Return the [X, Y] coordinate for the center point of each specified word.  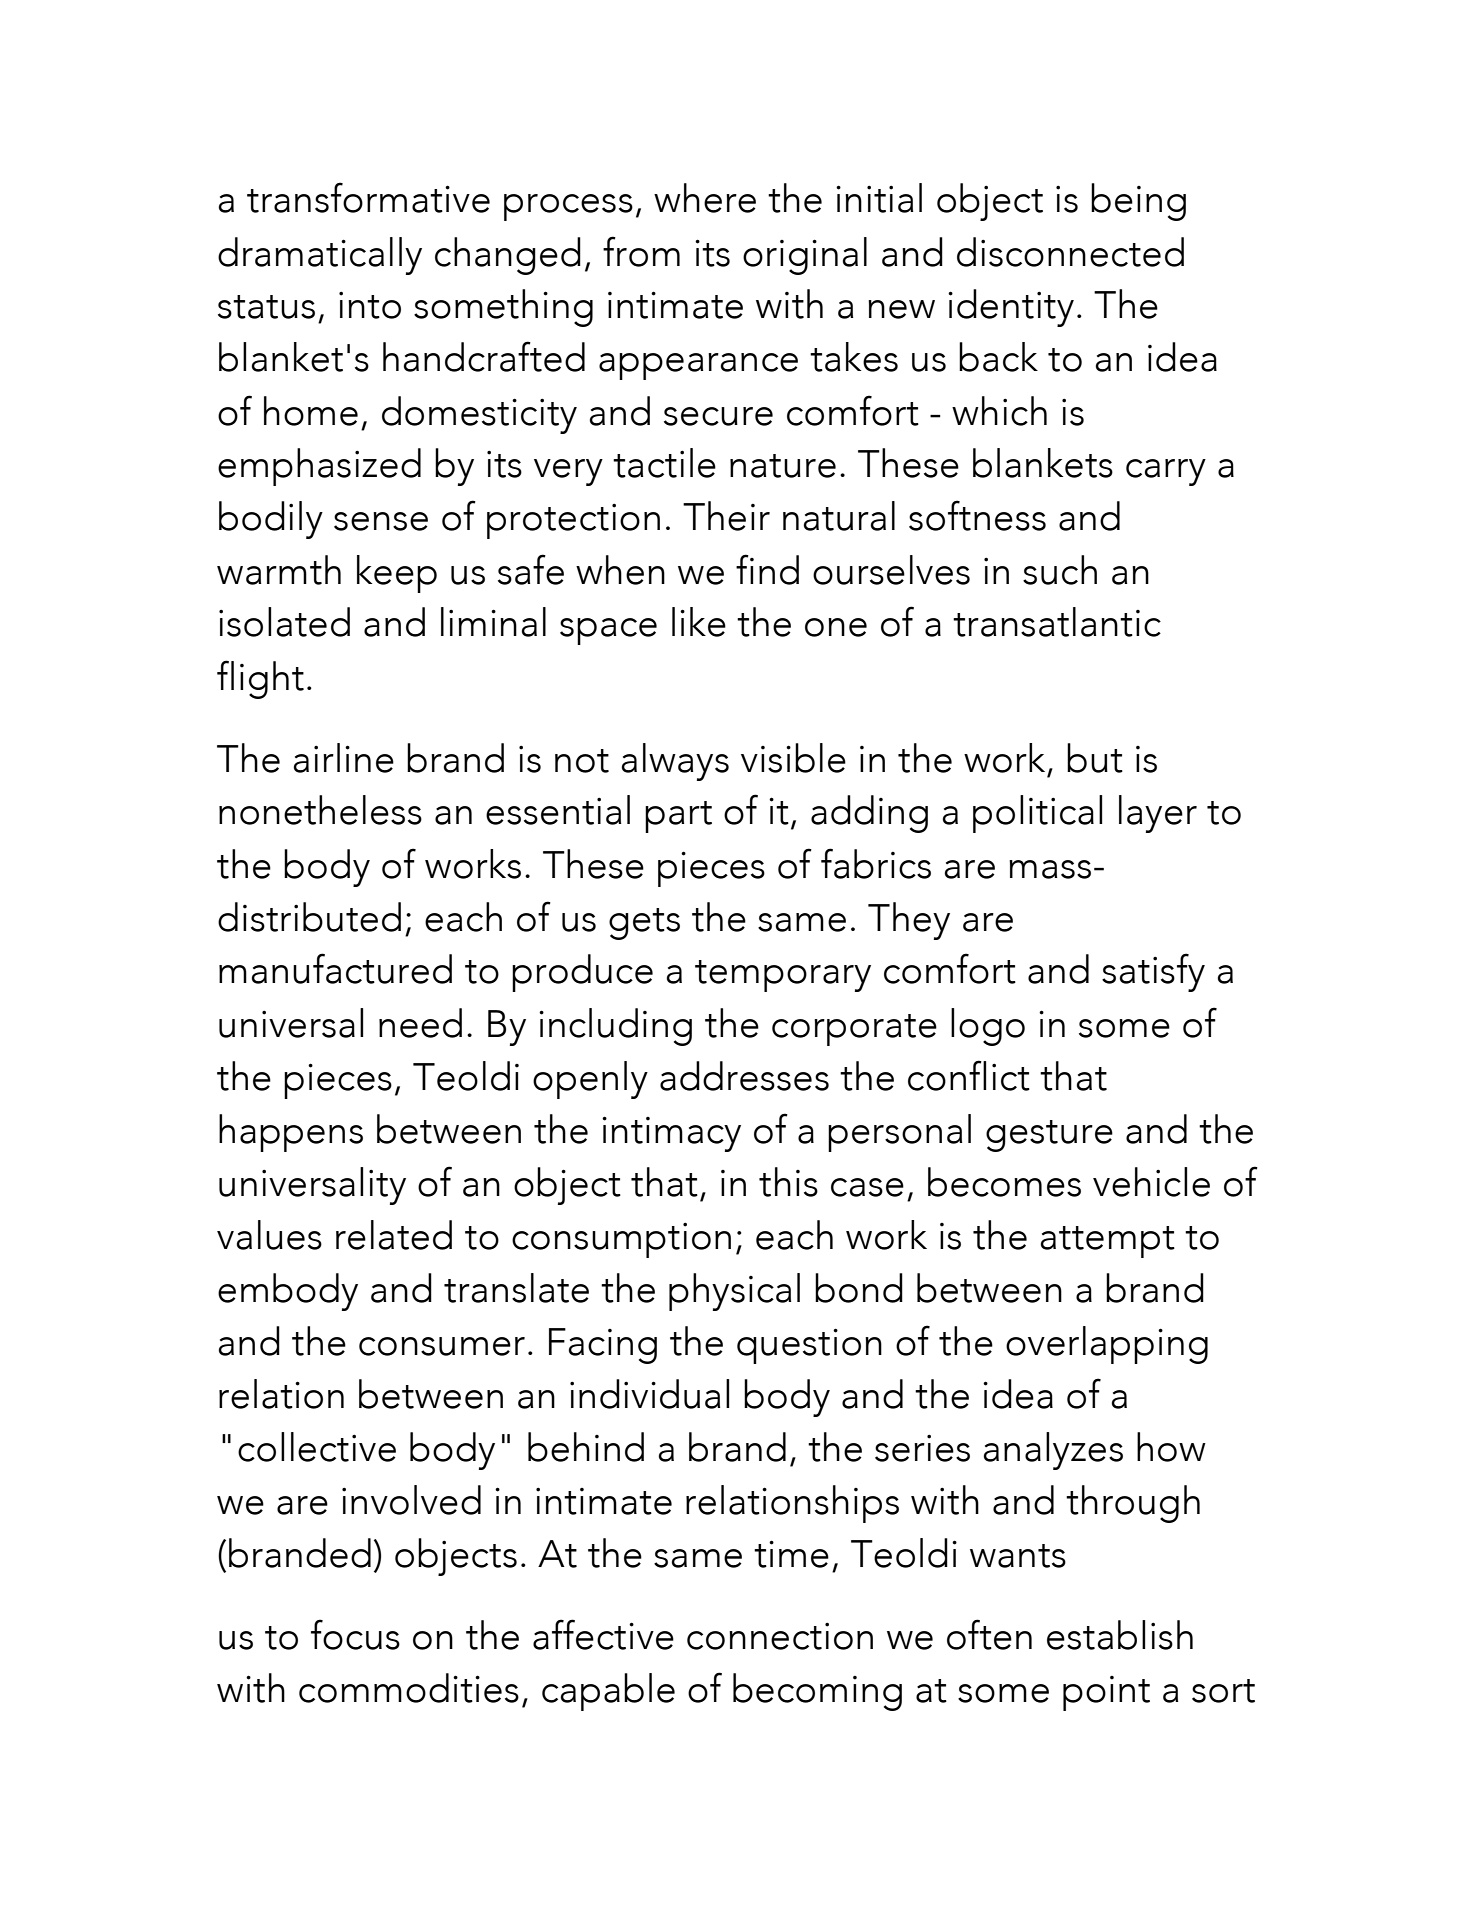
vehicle [1151, 1182]
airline [343, 758]
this [788, 1182]
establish [1120, 1635]
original [805, 256]
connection [780, 1636]
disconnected [1070, 252]
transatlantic [1057, 622]
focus [355, 1634]
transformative [368, 197]
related [394, 1235]
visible [793, 758]
